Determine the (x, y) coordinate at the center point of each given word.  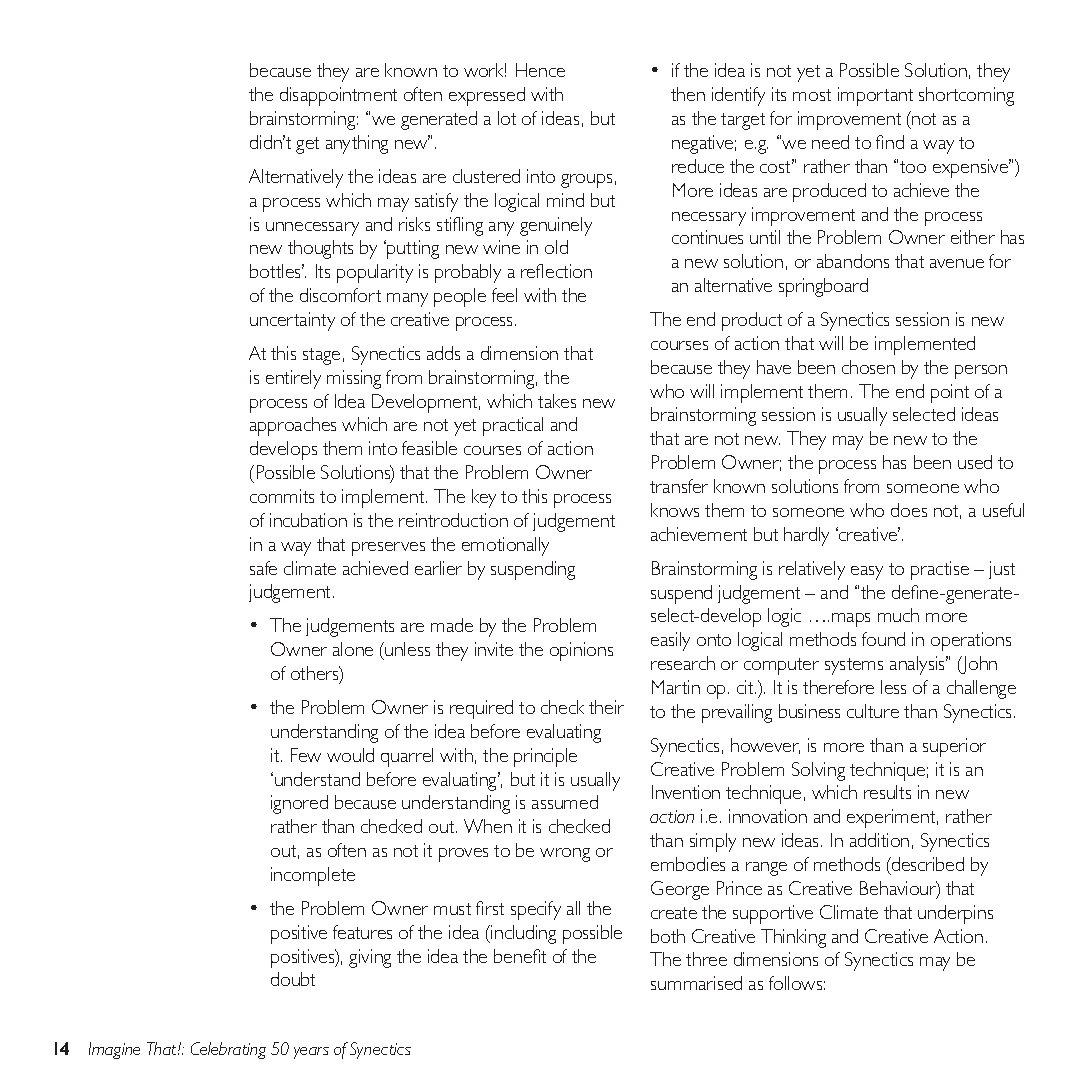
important (875, 96)
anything (357, 144)
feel (504, 295)
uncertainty (292, 321)
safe (263, 568)
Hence (540, 70)
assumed (565, 802)
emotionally (505, 546)
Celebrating (228, 1050)
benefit (520, 956)
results (887, 792)
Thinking (793, 938)
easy (867, 573)
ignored (299, 804)
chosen (868, 367)
